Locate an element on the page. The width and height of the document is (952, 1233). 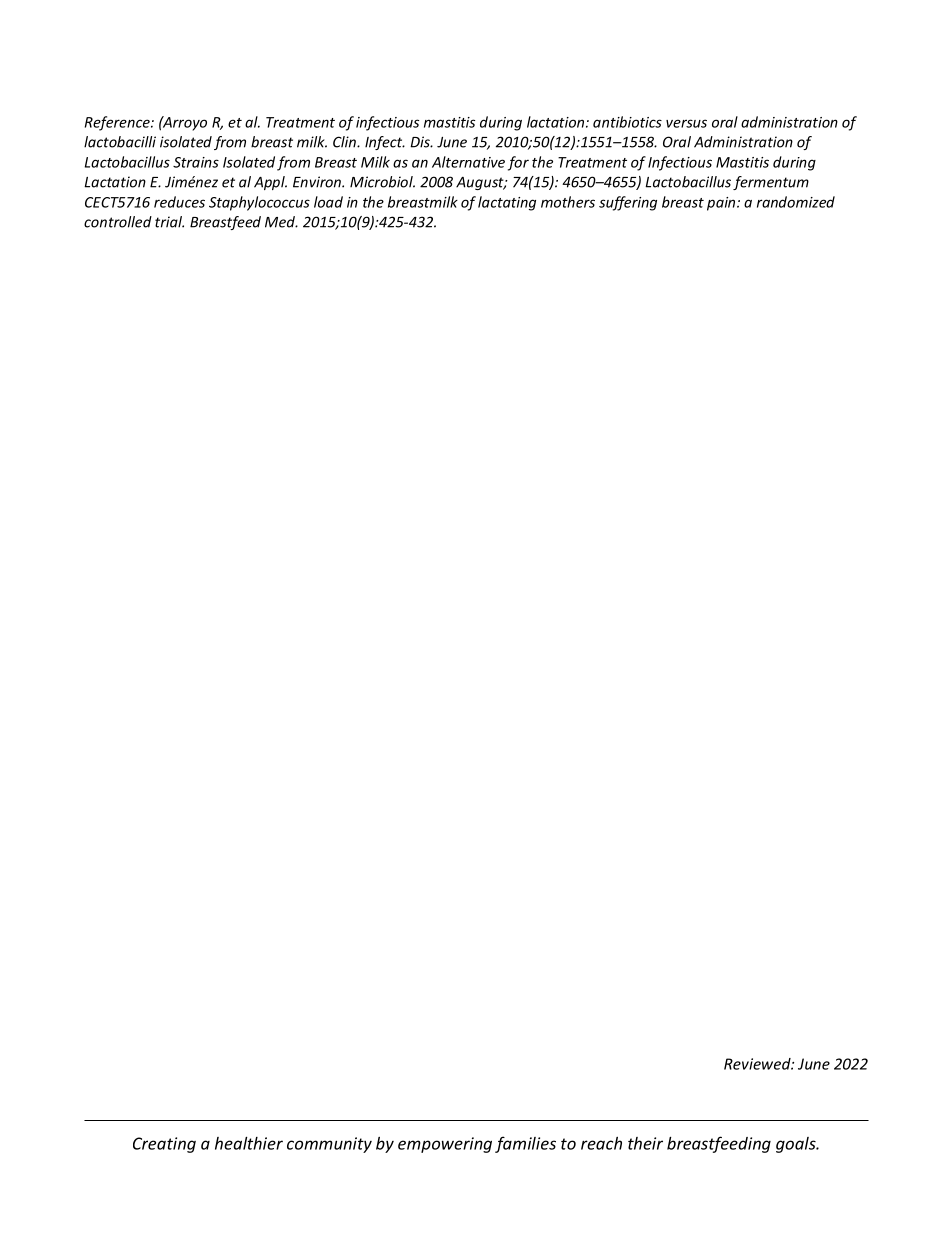
Creating is located at coordinates (164, 1145).
